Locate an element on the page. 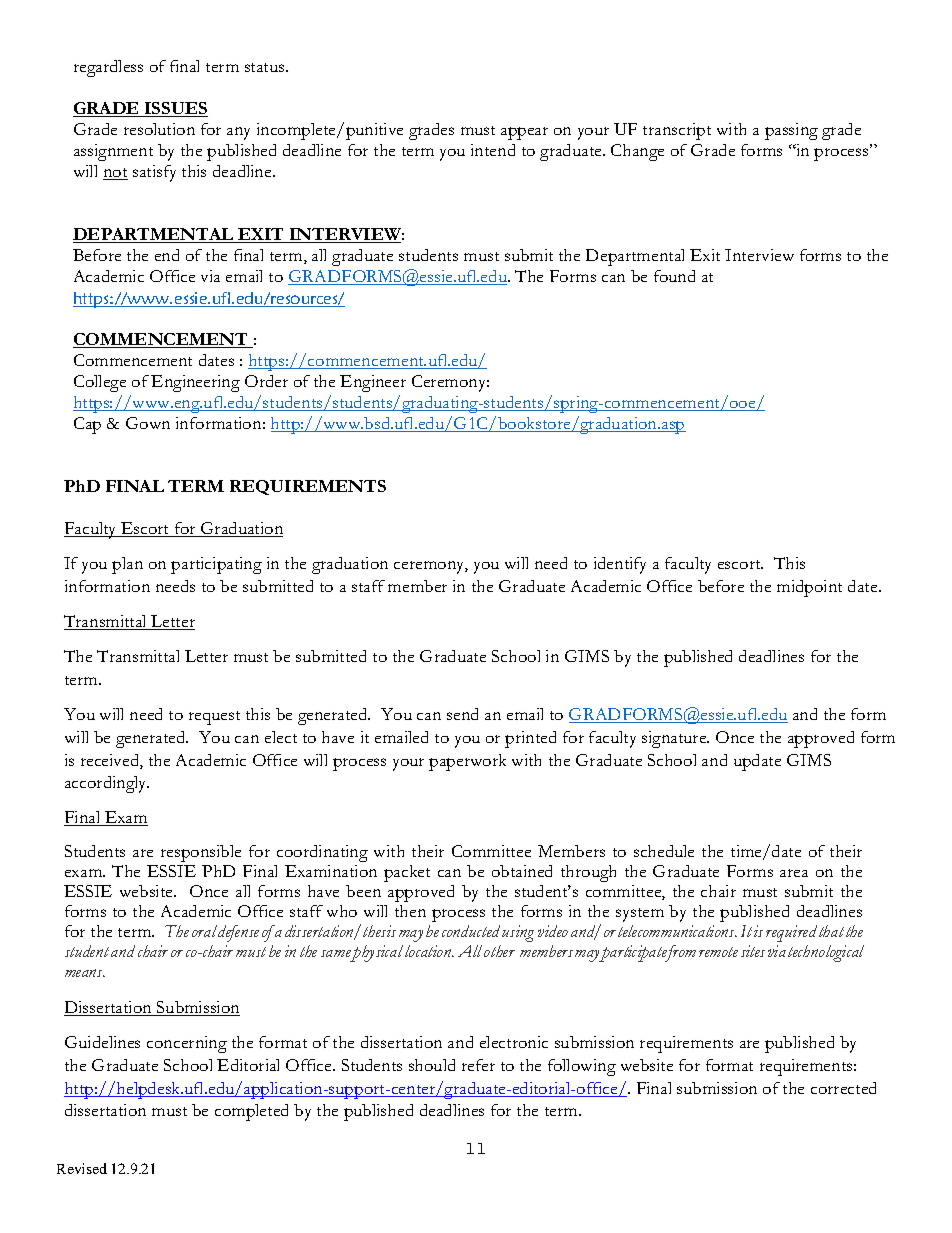  intend is located at coordinates (493, 150).
